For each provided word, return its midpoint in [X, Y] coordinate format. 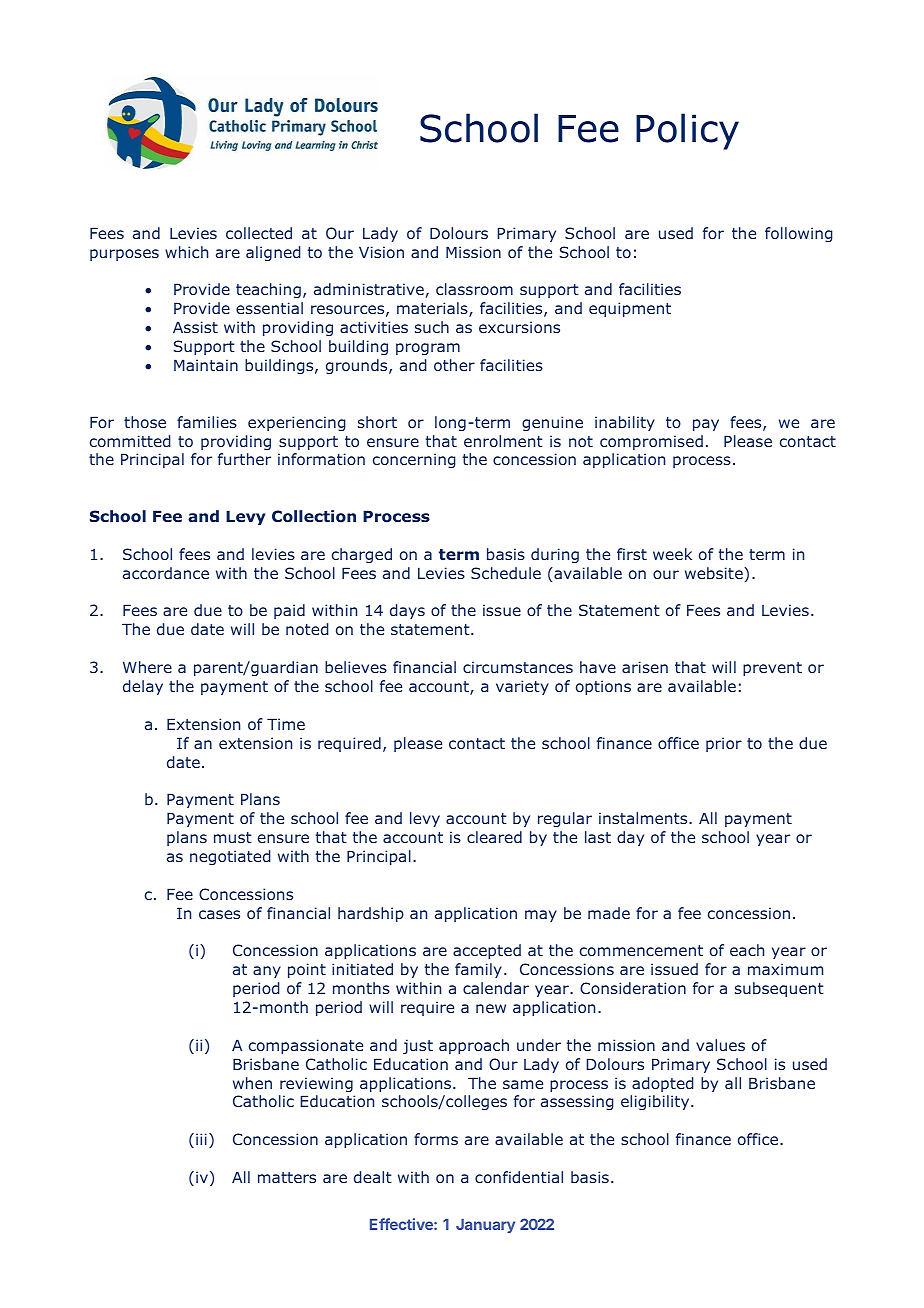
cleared [494, 837]
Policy [687, 131]
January [485, 1226]
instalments [644, 818]
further [244, 459]
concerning [414, 460]
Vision [381, 252]
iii [201, 1139]
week [672, 554]
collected [259, 233]
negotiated [230, 857]
